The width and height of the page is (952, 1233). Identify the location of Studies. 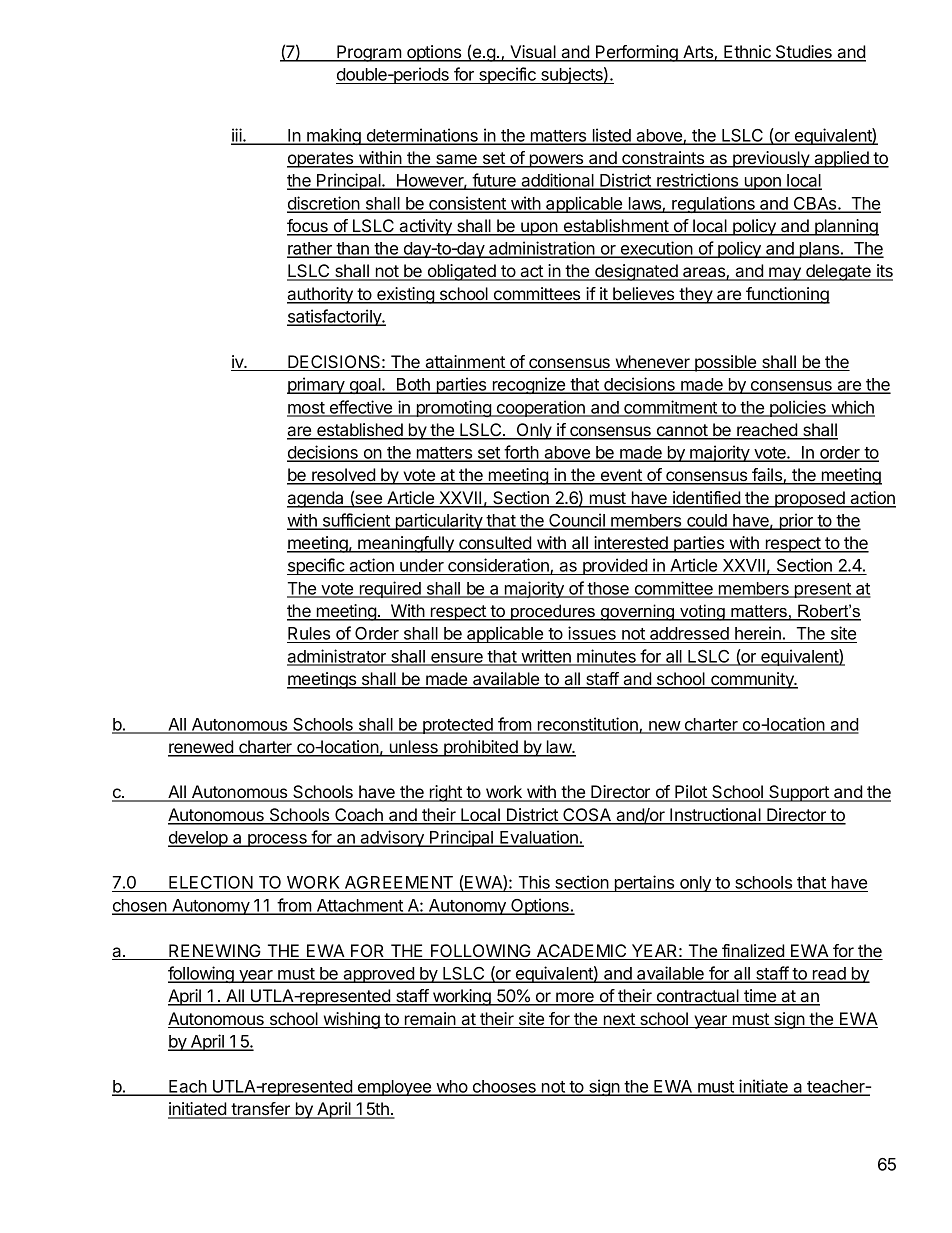
(804, 53).
